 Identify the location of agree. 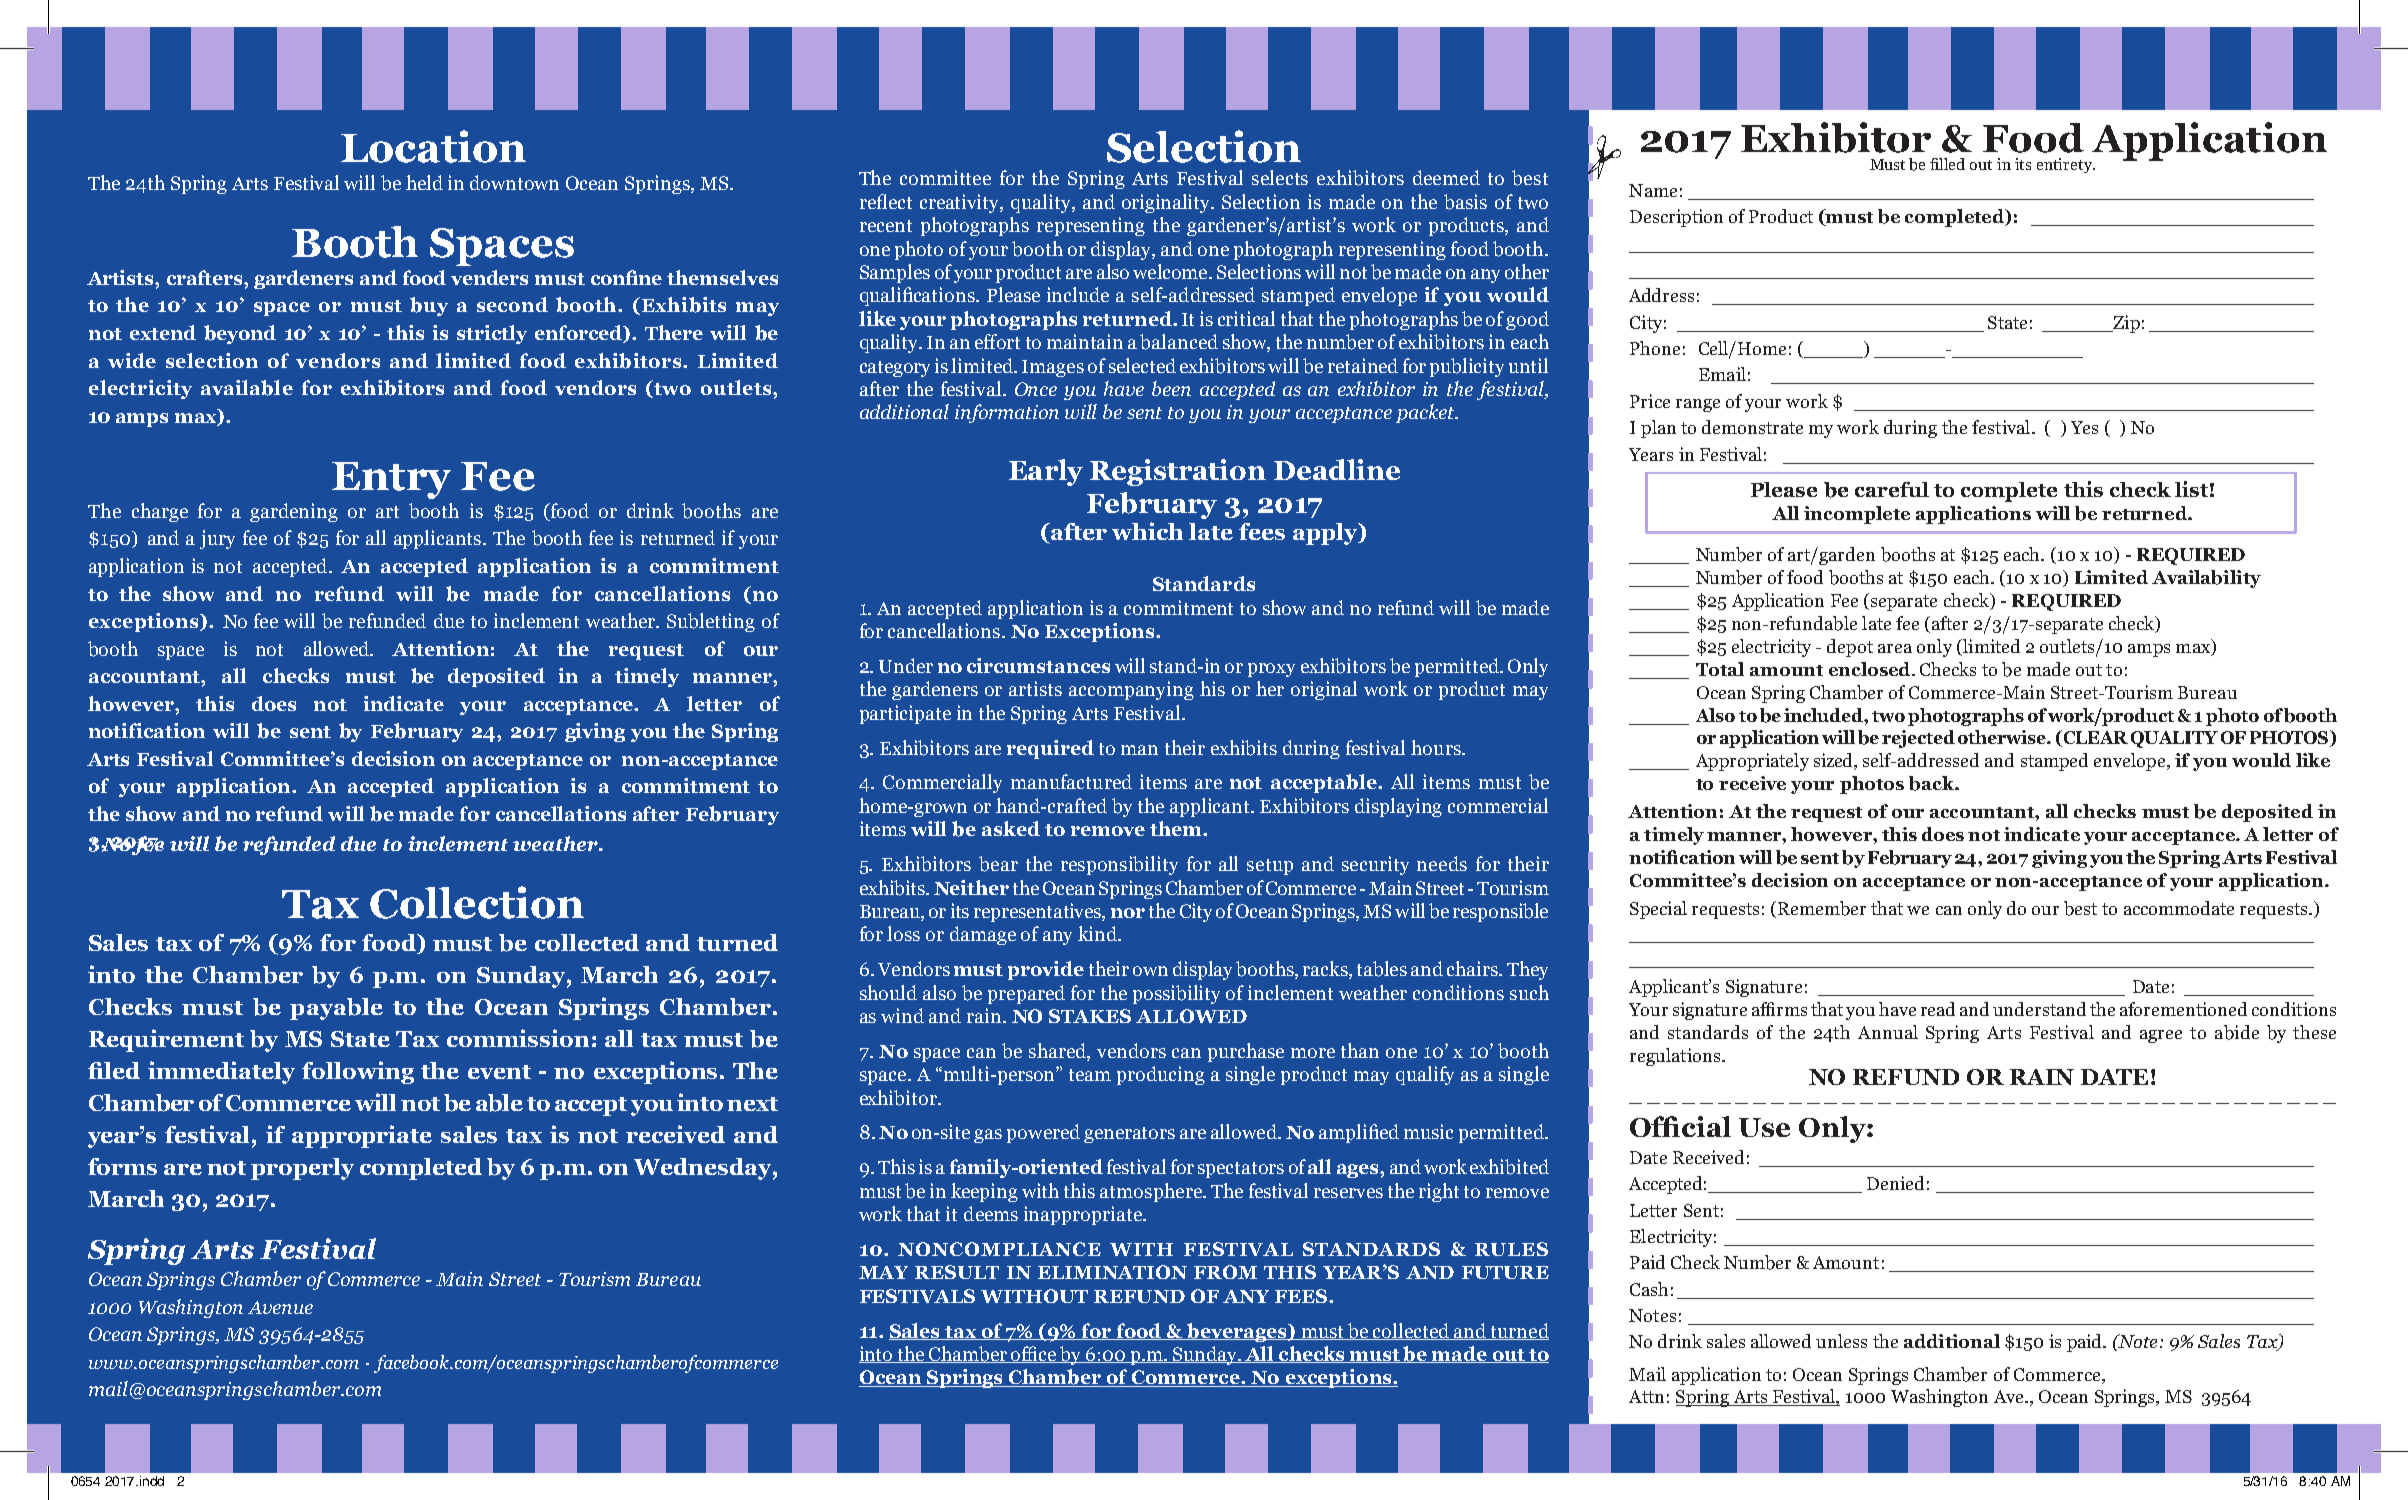
(2161, 1036).
